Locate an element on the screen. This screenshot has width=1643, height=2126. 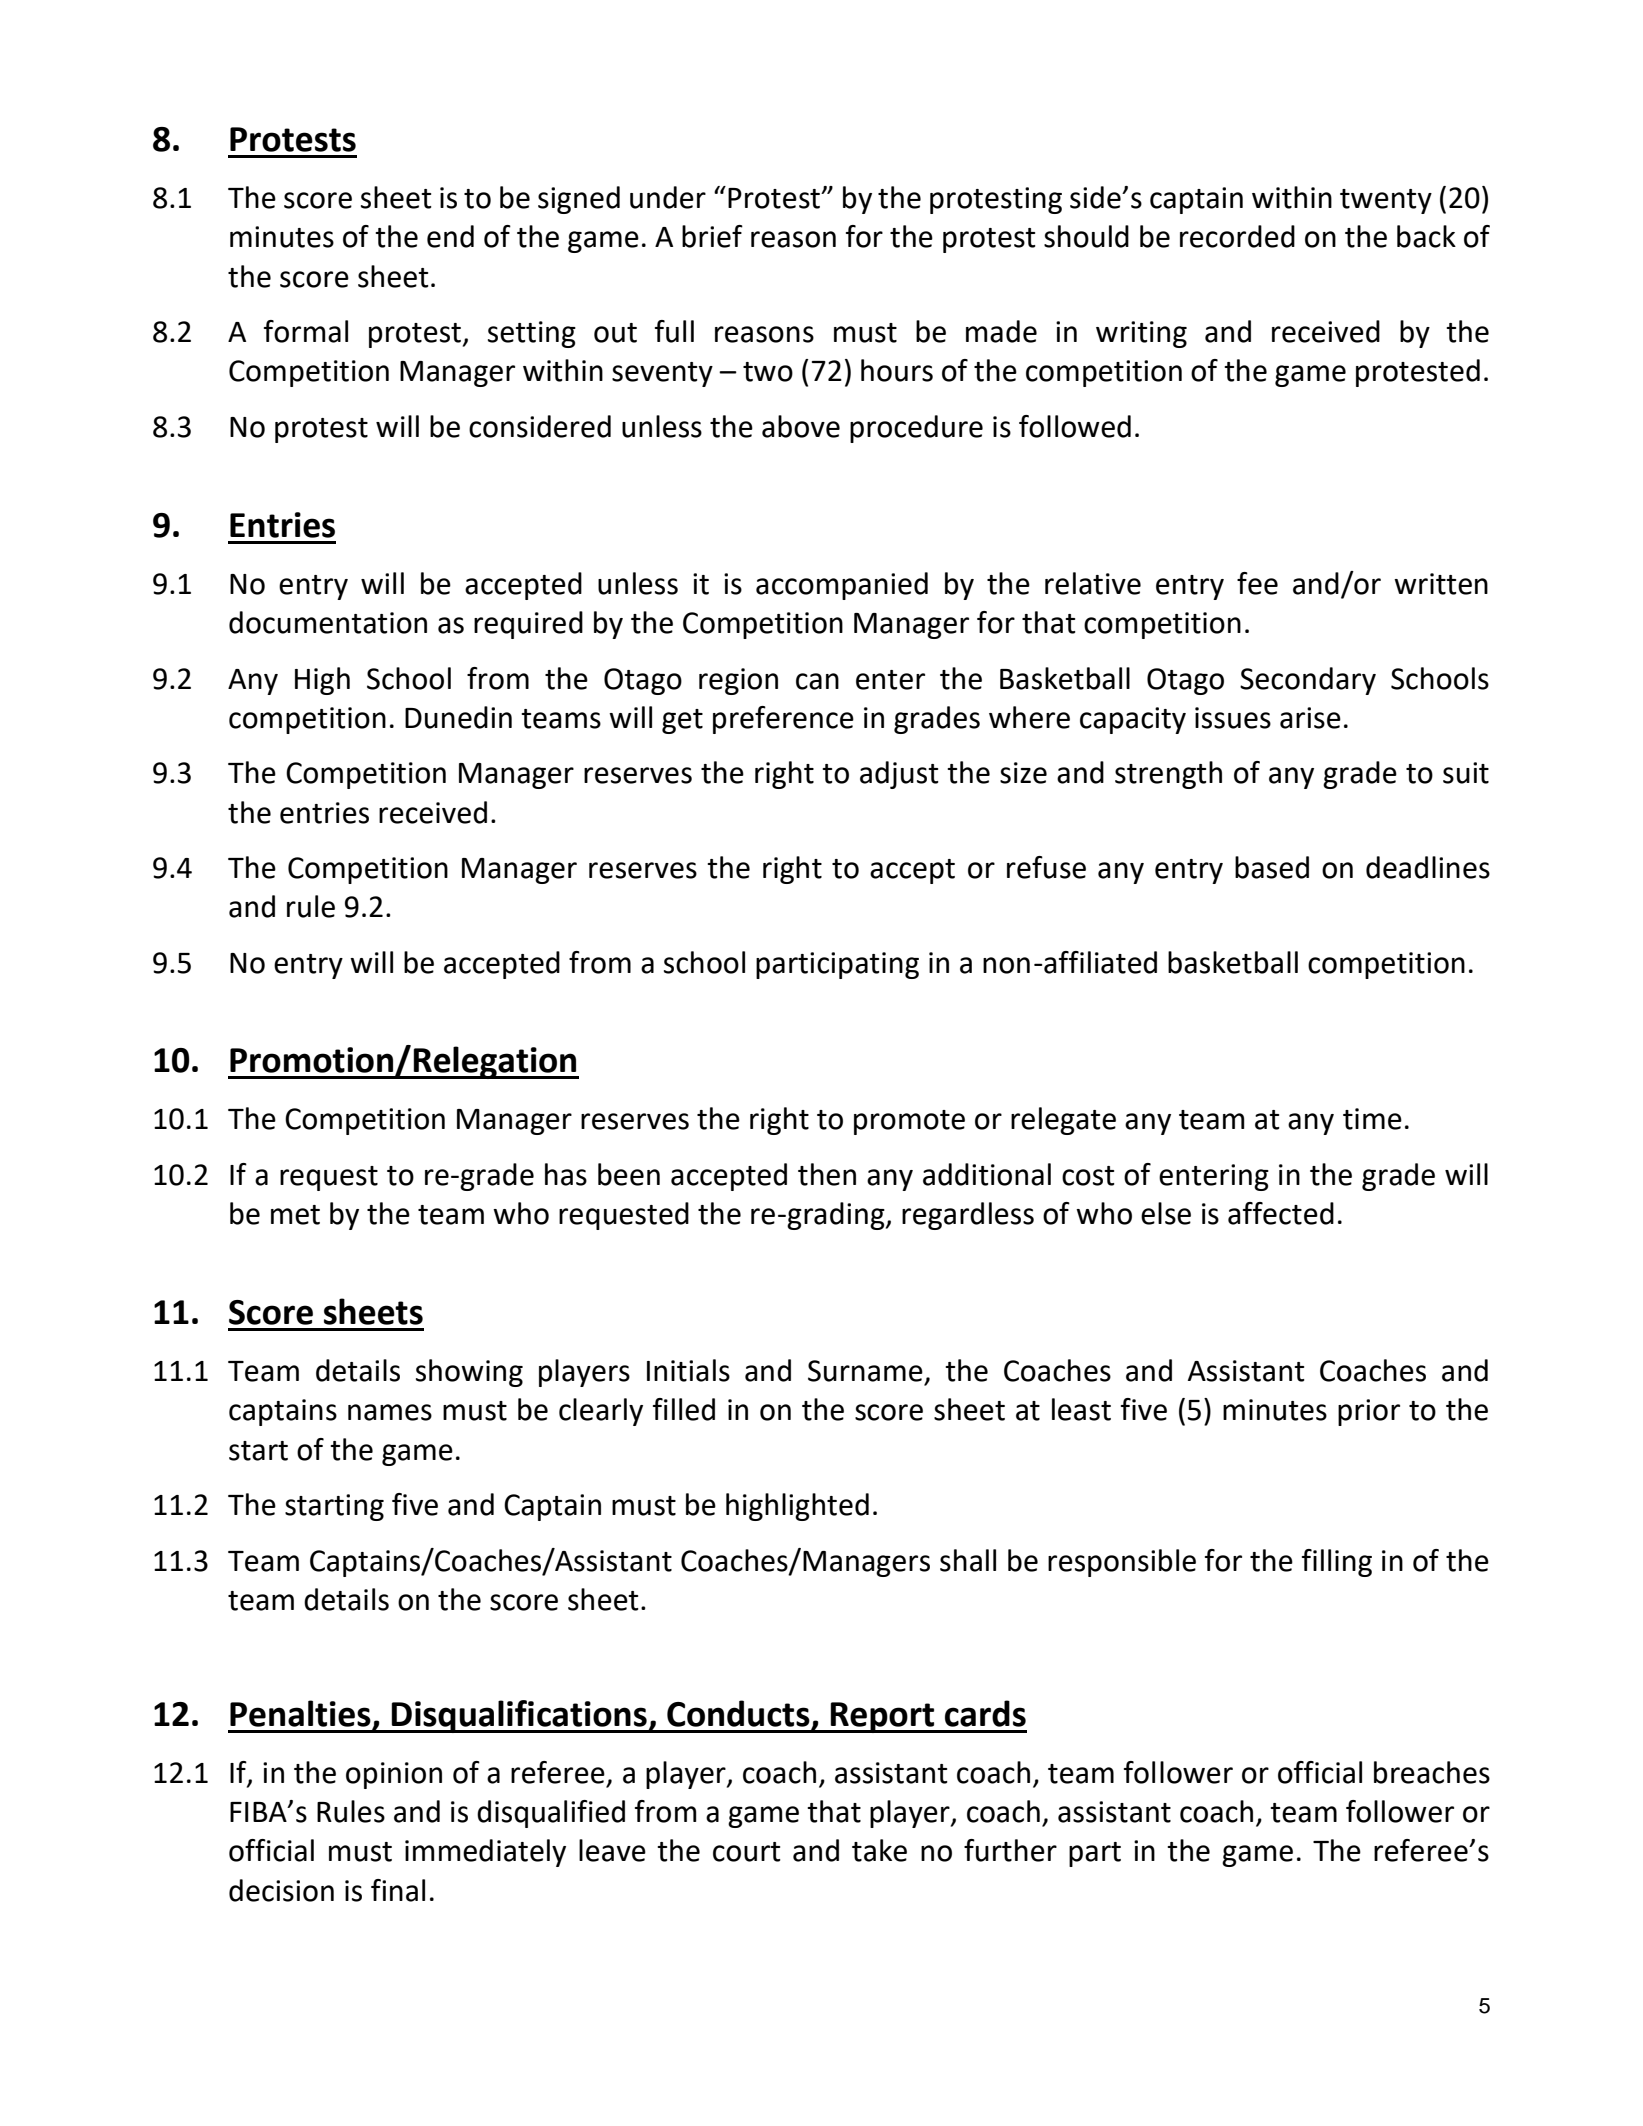
names is located at coordinates (390, 1412).
